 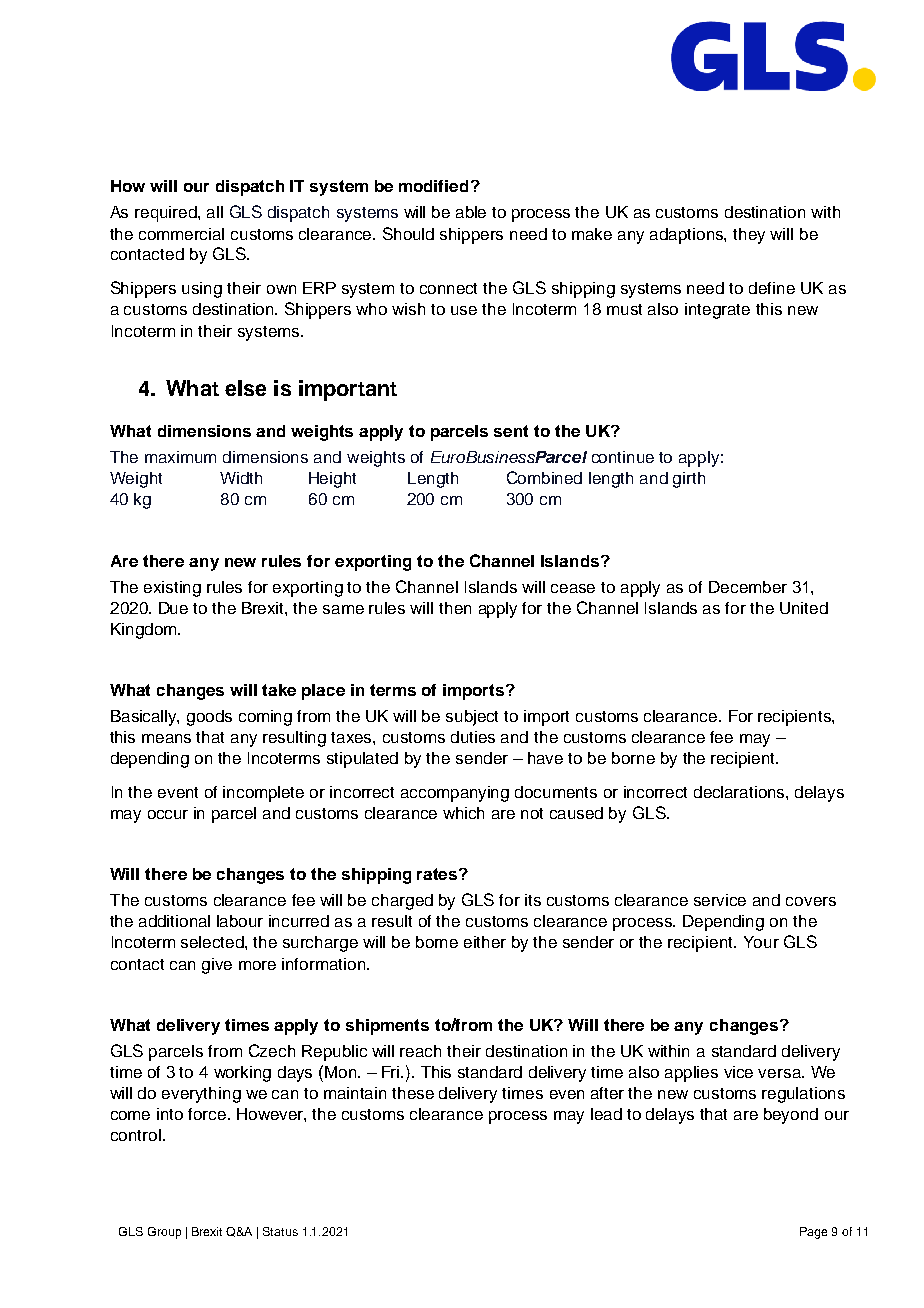 I want to click on give, so click(x=217, y=966).
